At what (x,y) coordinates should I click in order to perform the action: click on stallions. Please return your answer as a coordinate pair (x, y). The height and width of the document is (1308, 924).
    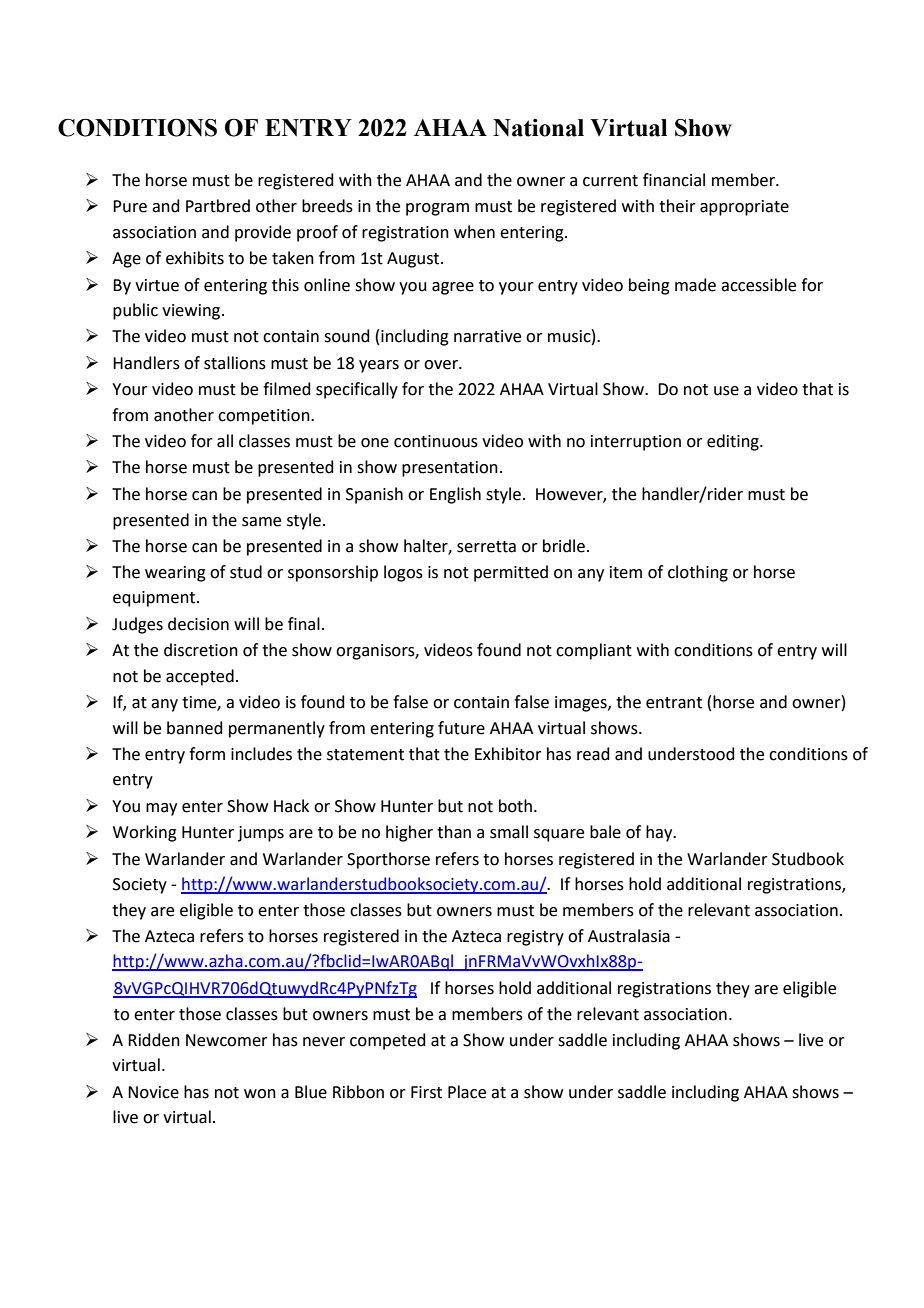
    Looking at the image, I should click on (235, 363).
